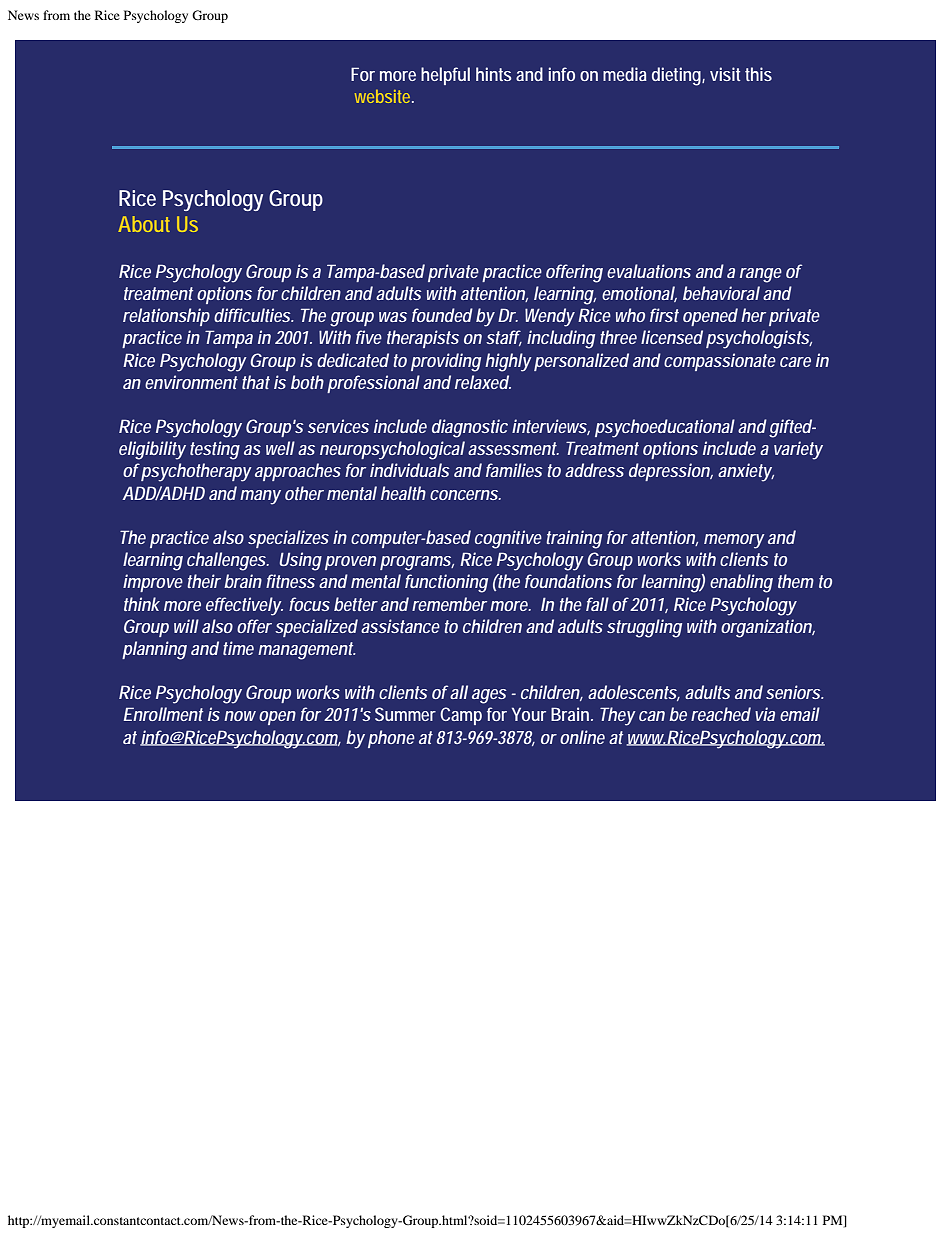 The height and width of the screenshot is (1233, 952). What do you see at coordinates (191, 382) in the screenshot?
I see `environment` at bounding box center [191, 382].
